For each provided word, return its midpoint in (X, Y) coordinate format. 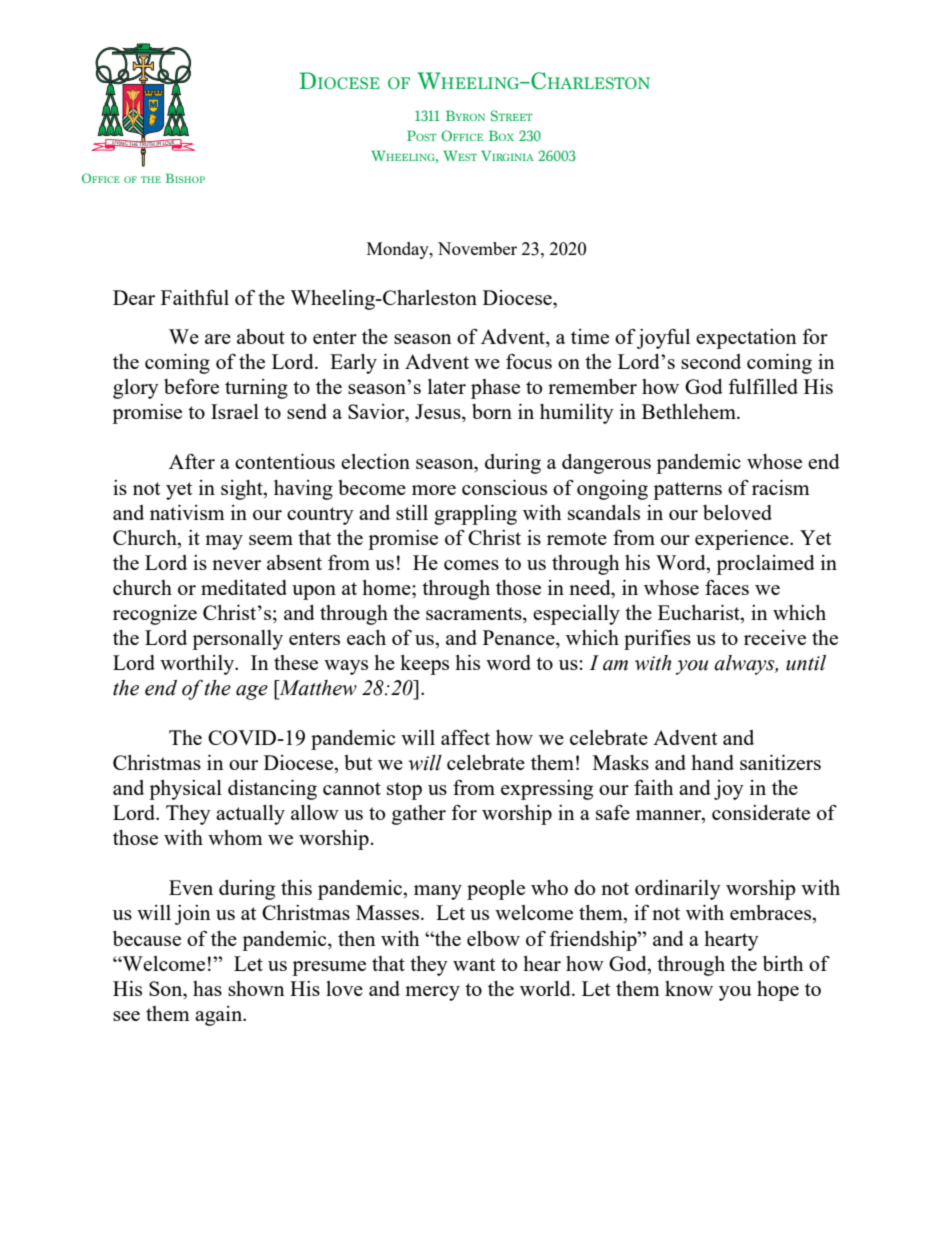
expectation (746, 339)
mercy (432, 993)
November (477, 248)
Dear (134, 297)
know (689, 988)
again (220, 1016)
